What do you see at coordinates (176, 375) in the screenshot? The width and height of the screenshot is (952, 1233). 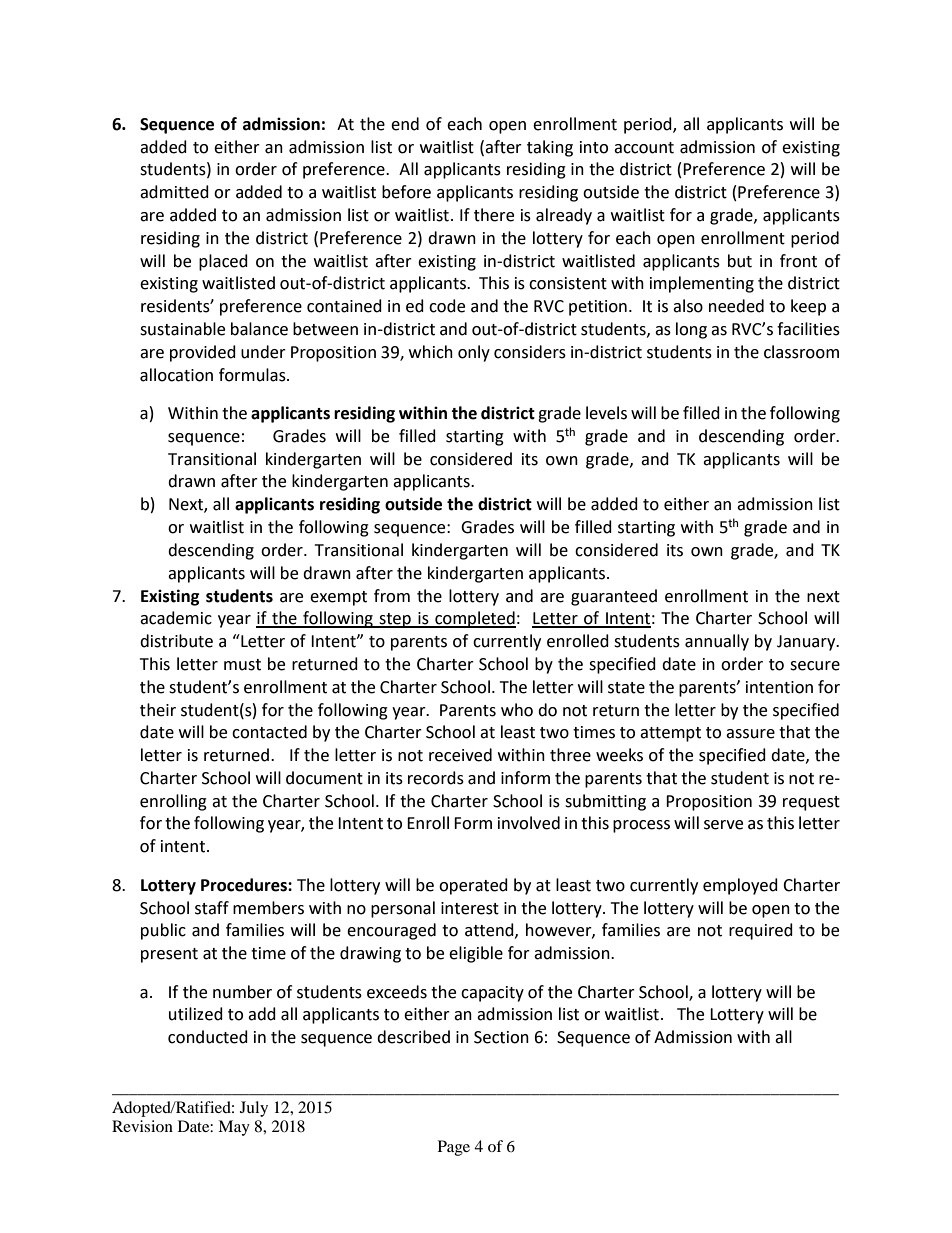 I see `allocation` at bounding box center [176, 375].
